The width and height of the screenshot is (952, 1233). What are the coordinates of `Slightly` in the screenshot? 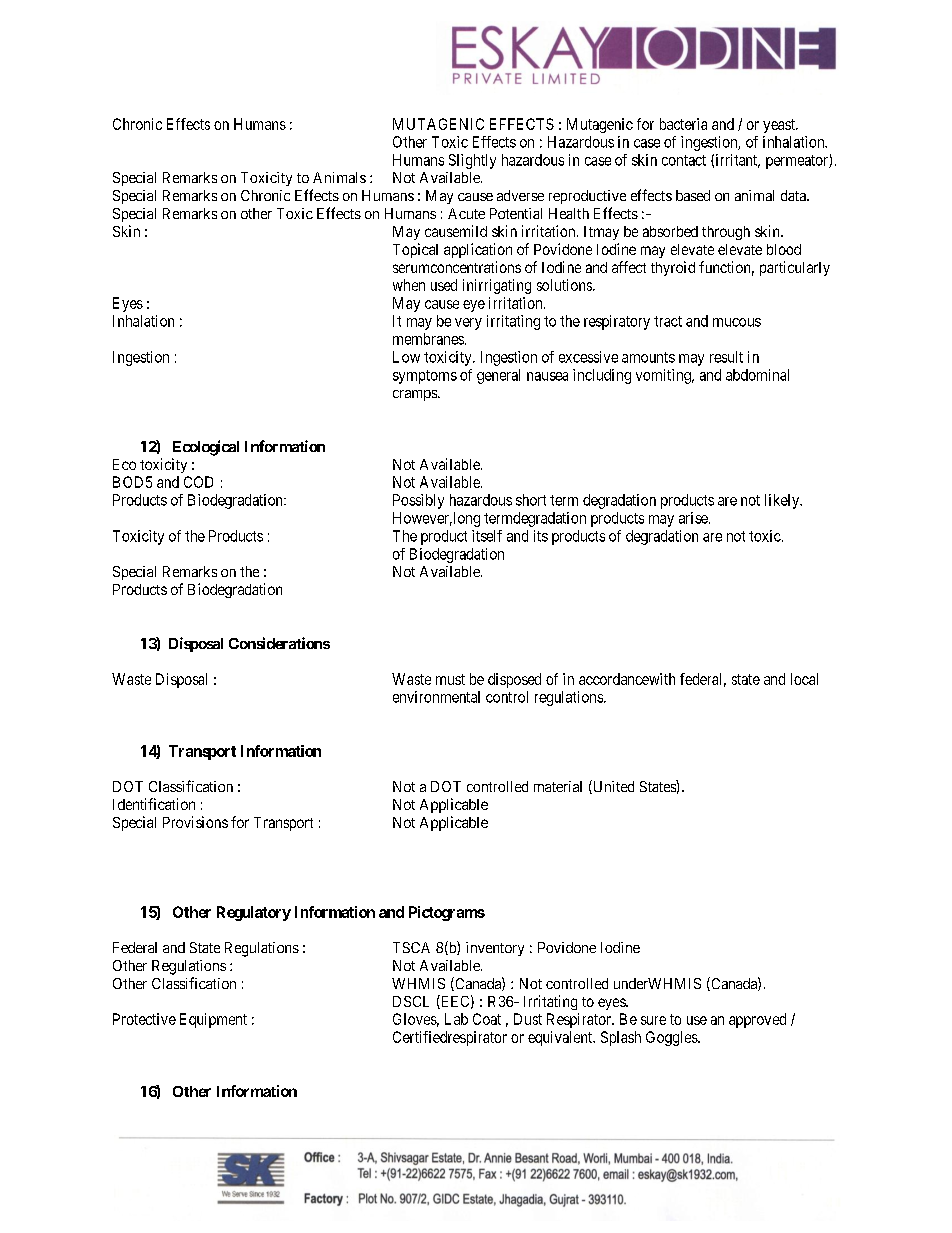 It's located at (472, 161).
